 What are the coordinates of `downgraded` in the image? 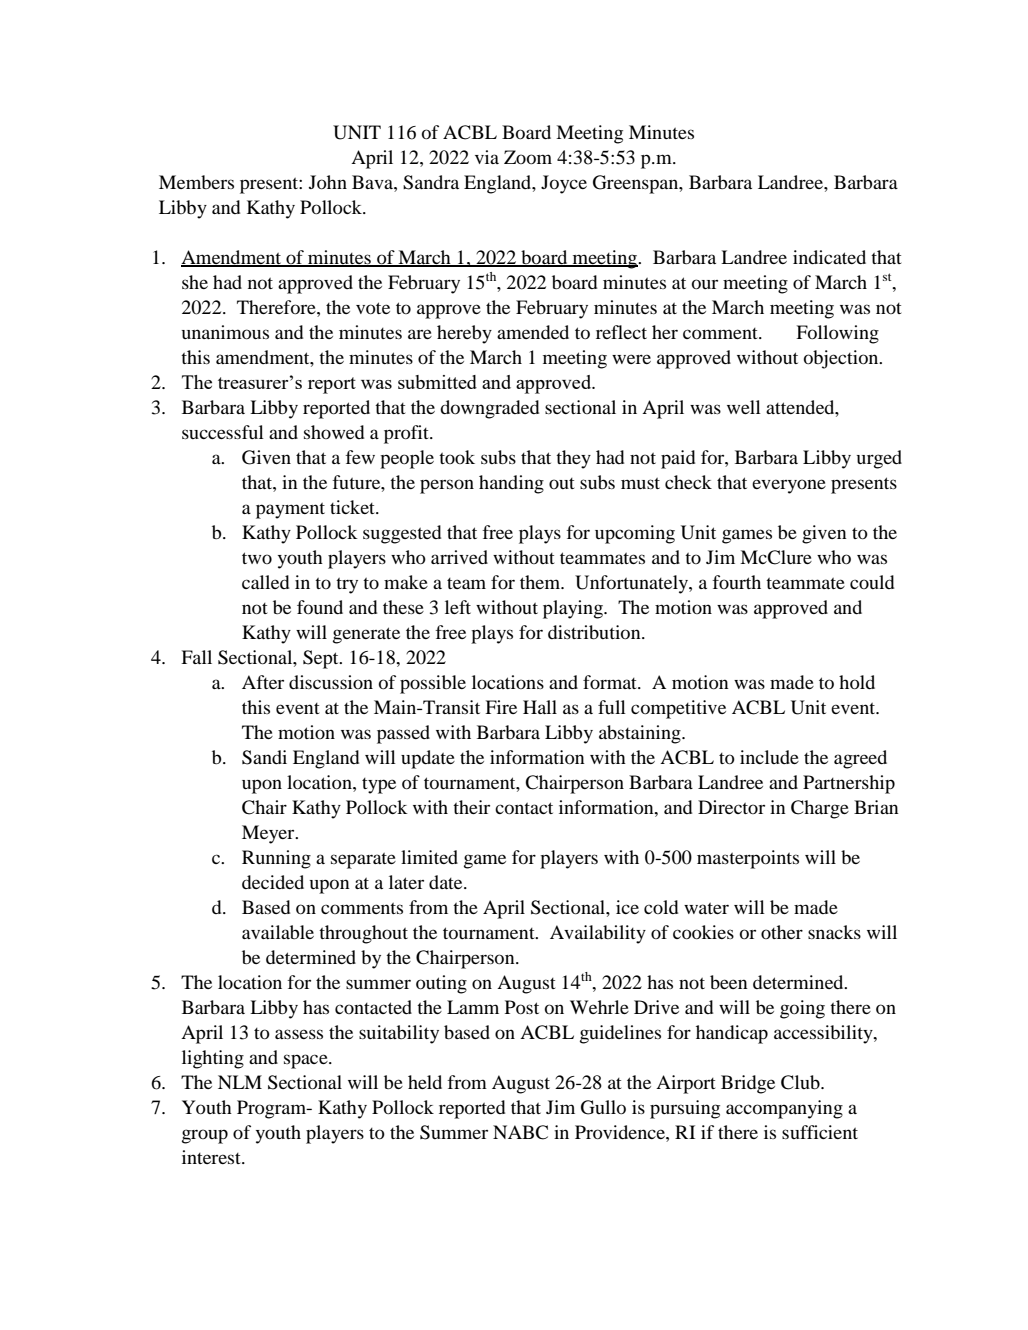 It's located at (489, 409).
